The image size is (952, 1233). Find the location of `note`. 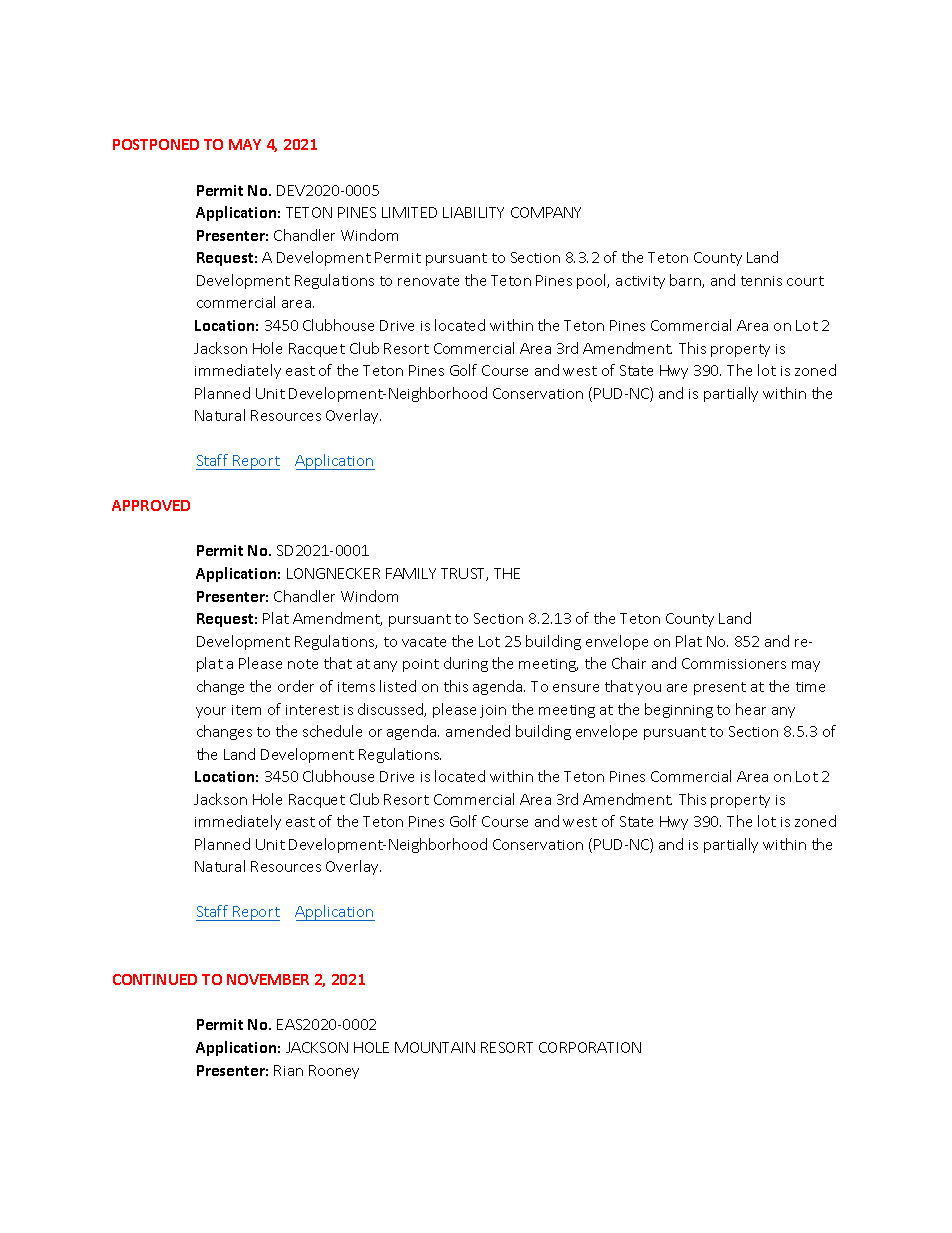

note is located at coordinates (303, 664).
